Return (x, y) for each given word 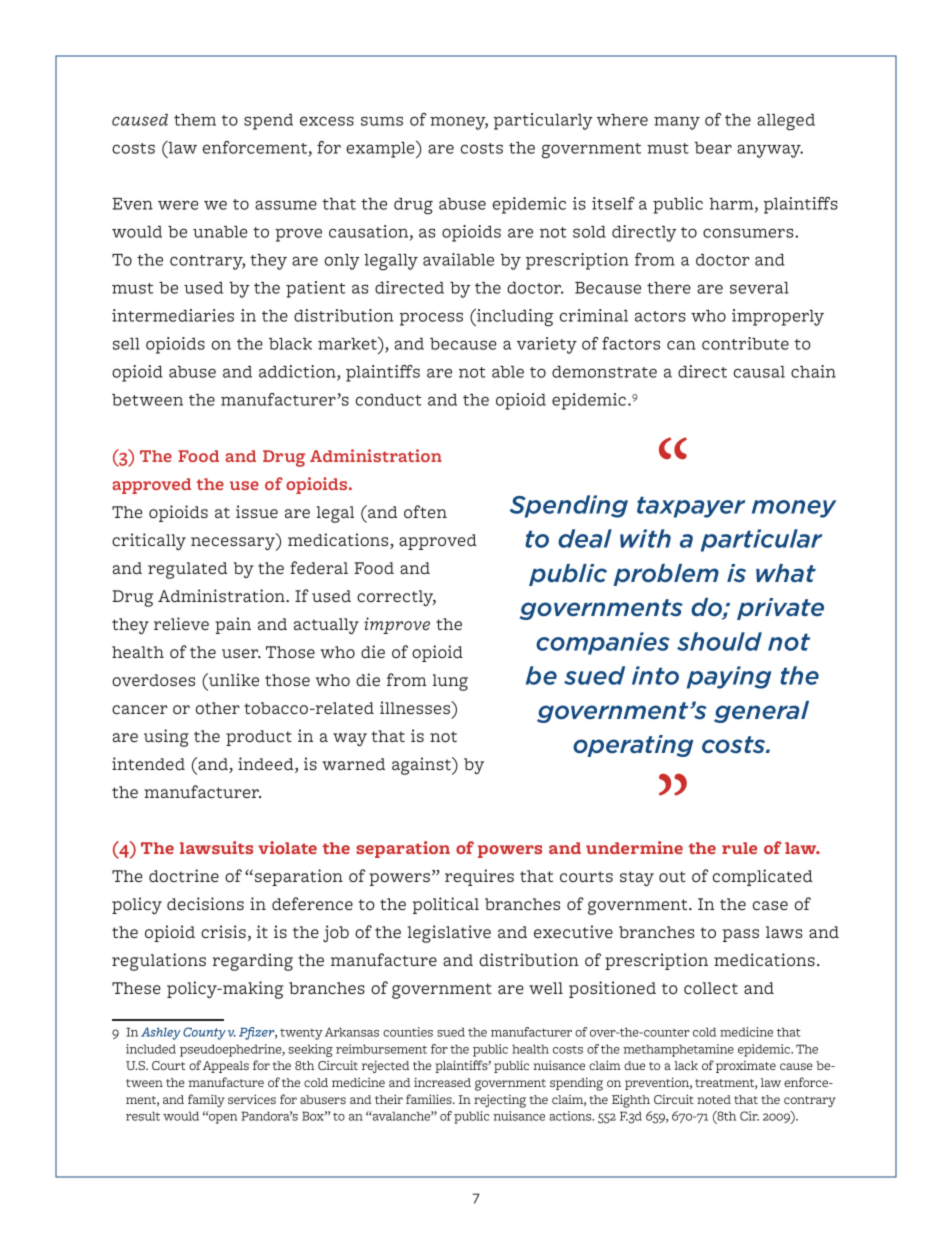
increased (442, 1082)
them (195, 120)
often (425, 511)
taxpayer (691, 507)
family (206, 1100)
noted (714, 1099)
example (381, 149)
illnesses (416, 707)
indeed (267, 765)
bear (713, 148)
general (761, 712)
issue (257, 511)
